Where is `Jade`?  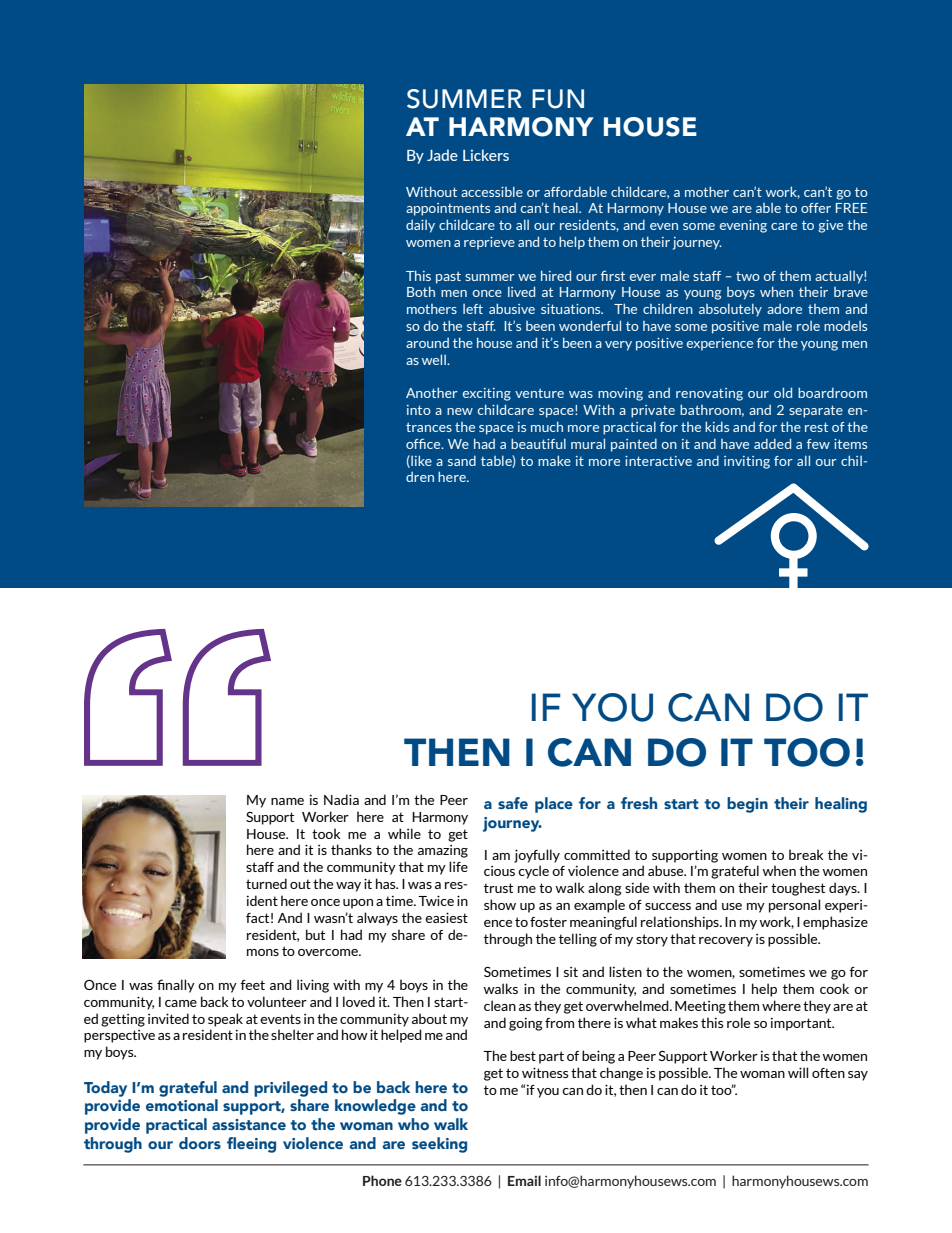
Jade is located at coordinates (442, 155).
